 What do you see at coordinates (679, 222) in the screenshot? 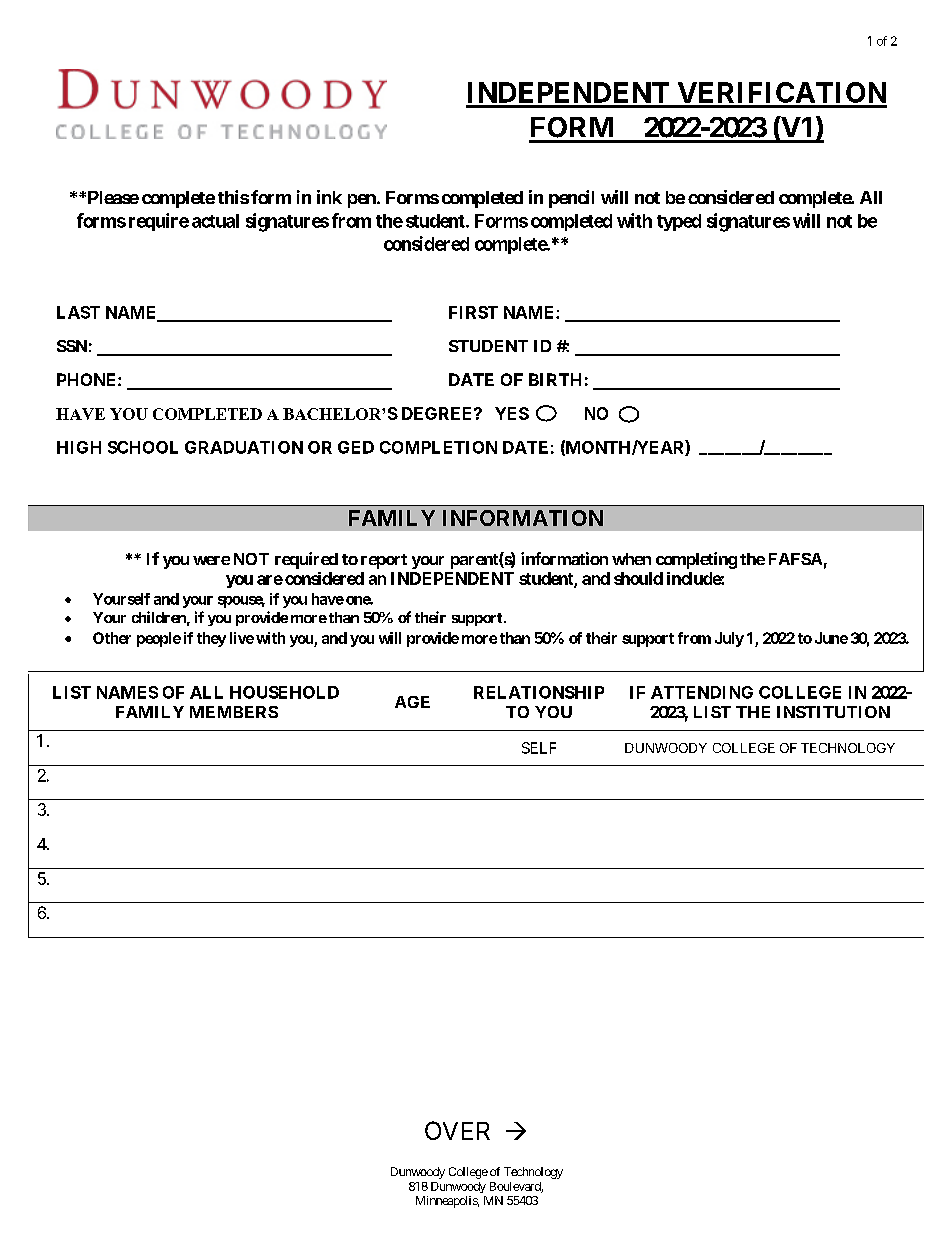
I see `typed` at bounding box center [679, 222].
